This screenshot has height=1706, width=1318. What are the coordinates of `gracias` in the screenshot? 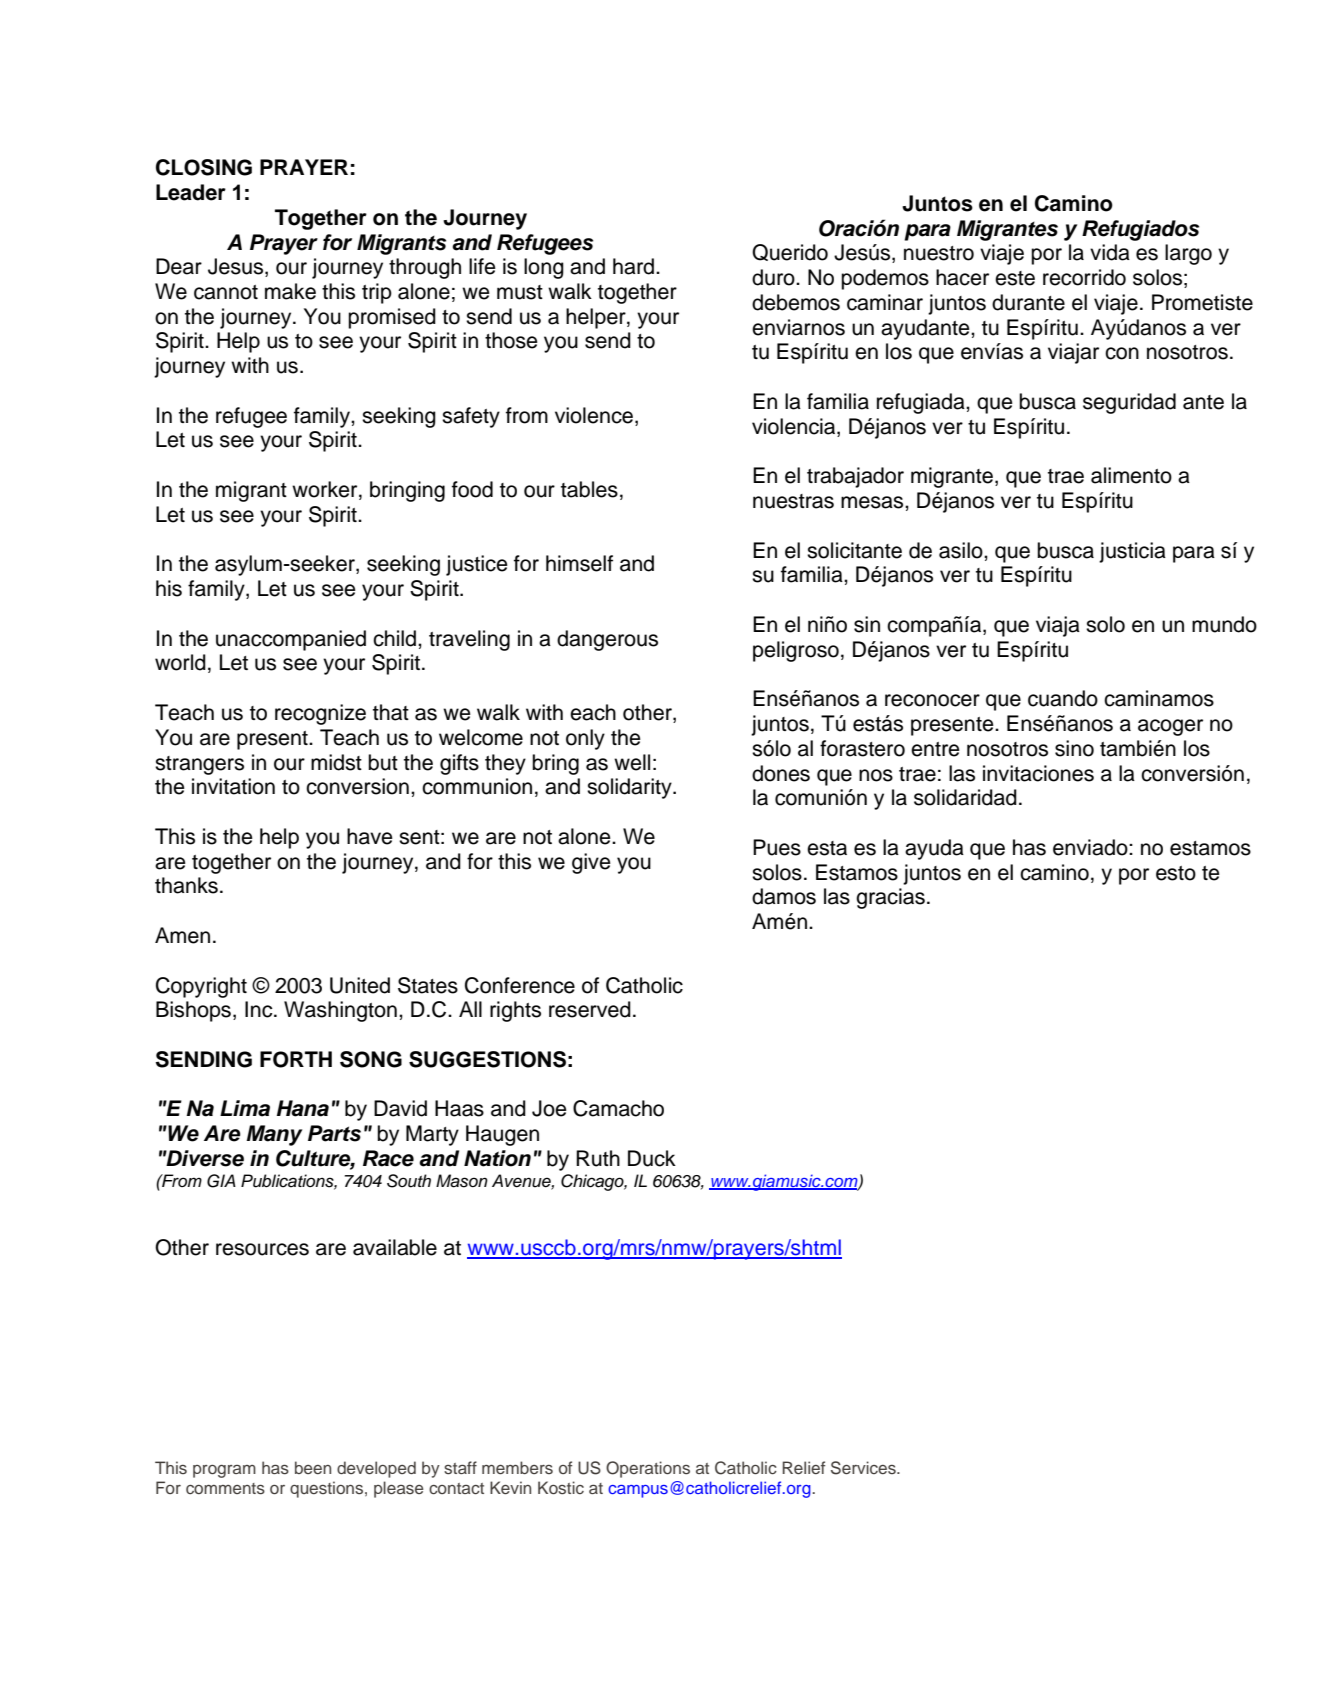 It's located at (890, 898).
